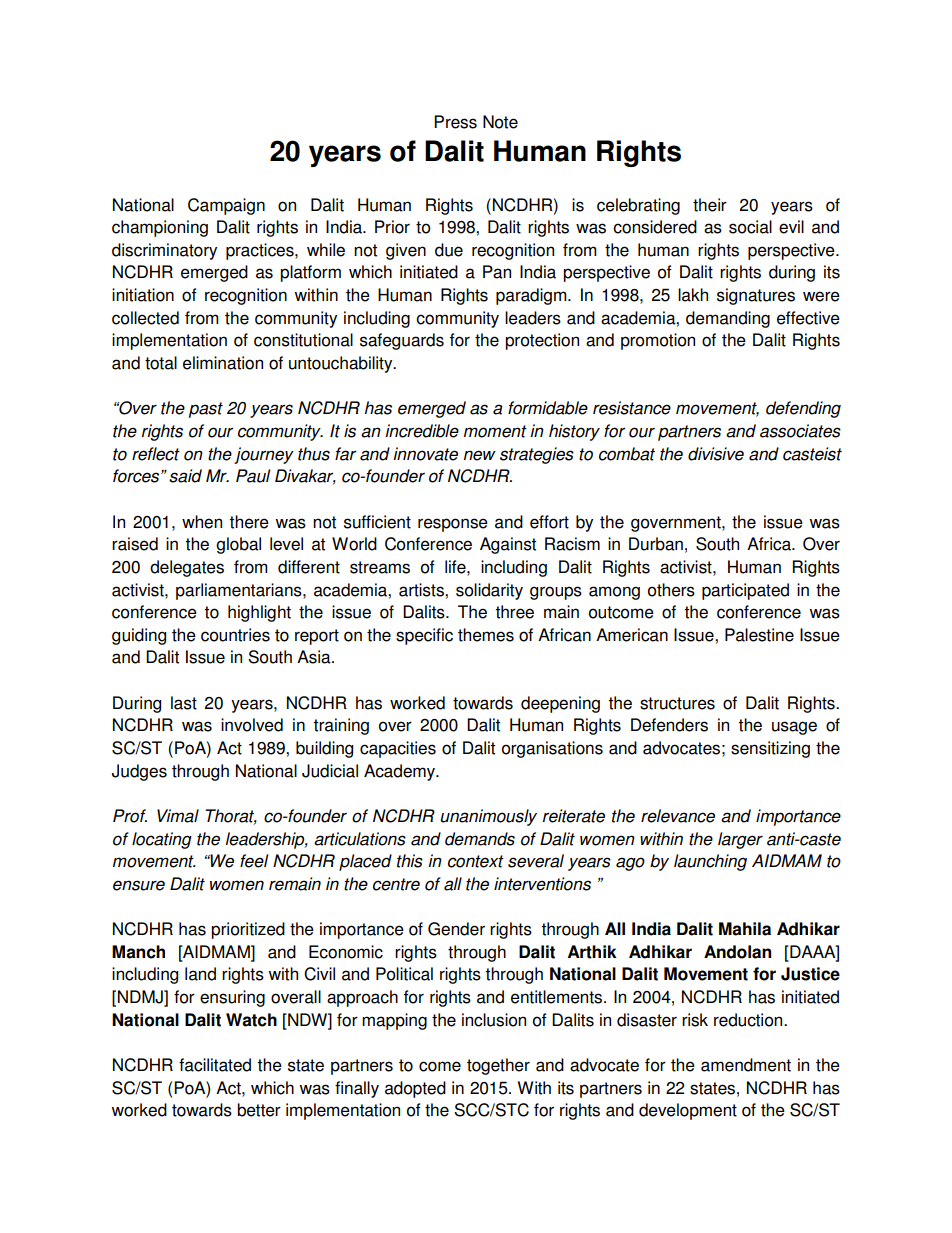  Describe the element at coordinates (498, 1066) in the document. I see `together` at that location.
